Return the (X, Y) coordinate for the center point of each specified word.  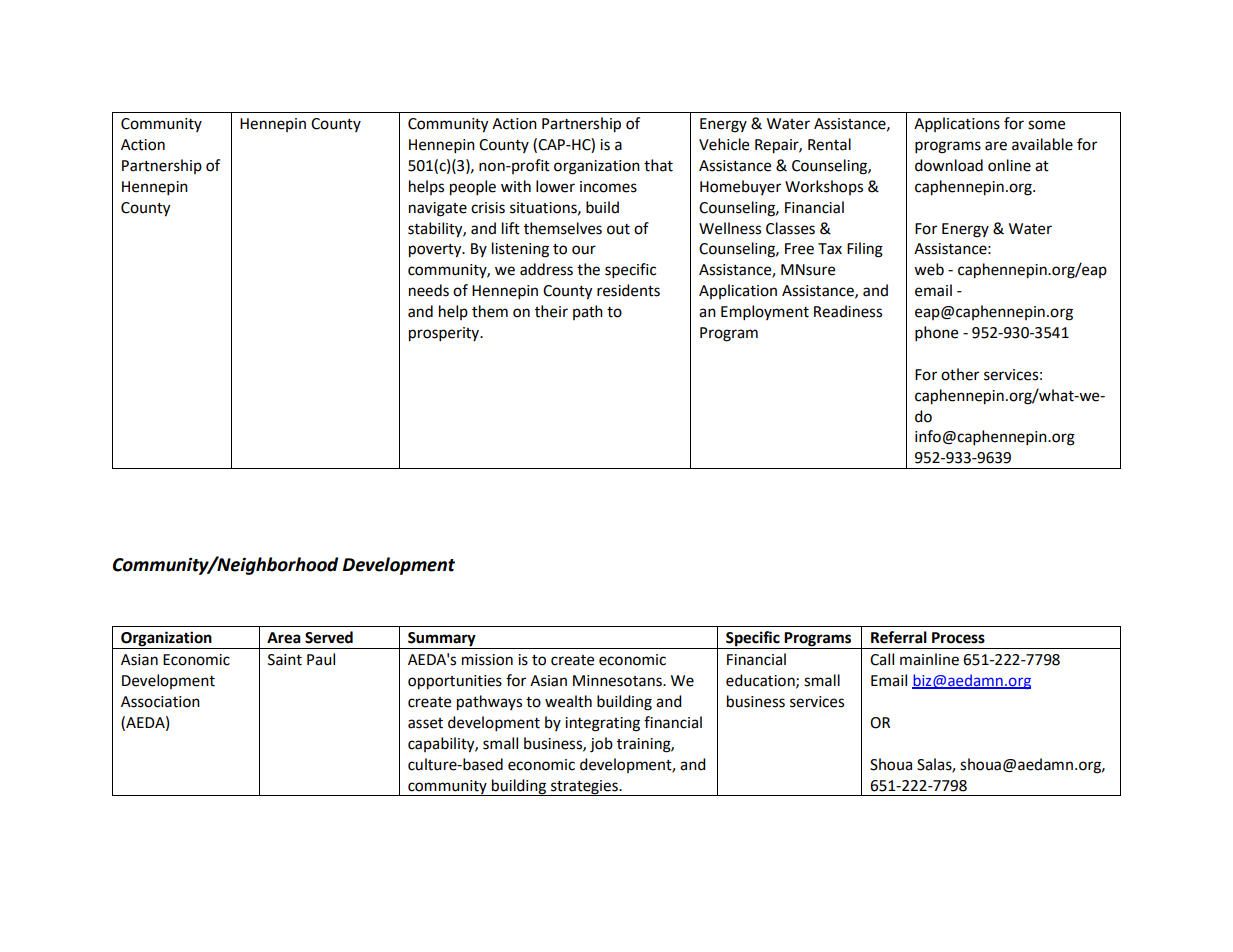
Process (958, 638)
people (473, 188)
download (949, 165)
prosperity (445, 334)
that (658, 165)
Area (284, 638)
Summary (442, 640)
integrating (602, 724)
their (551, 311)
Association (160, 702)
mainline (929, 659)
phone (936, 334)
